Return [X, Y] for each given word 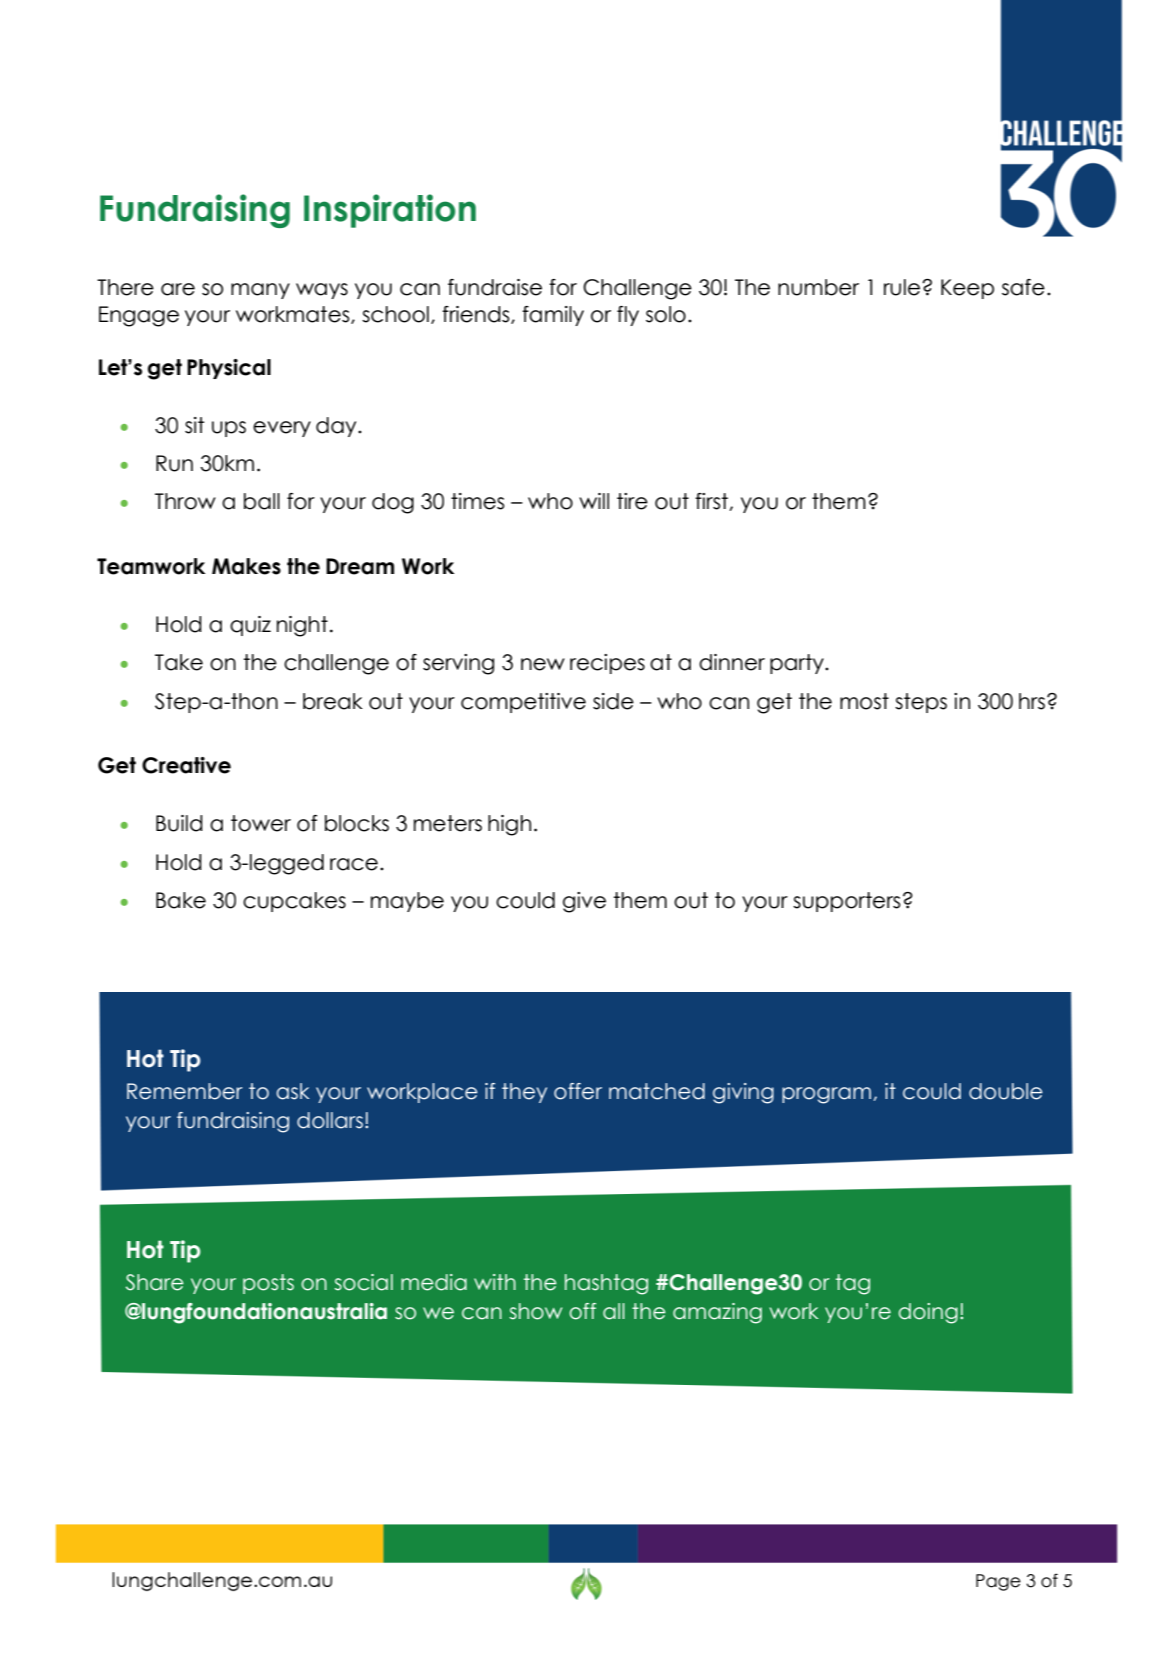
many [260, 291]
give [584, 902]
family [553, 316]
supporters [846, 902]
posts [268, 1284]
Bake [181, 900]
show [535, 1311]
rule [902, 287]
